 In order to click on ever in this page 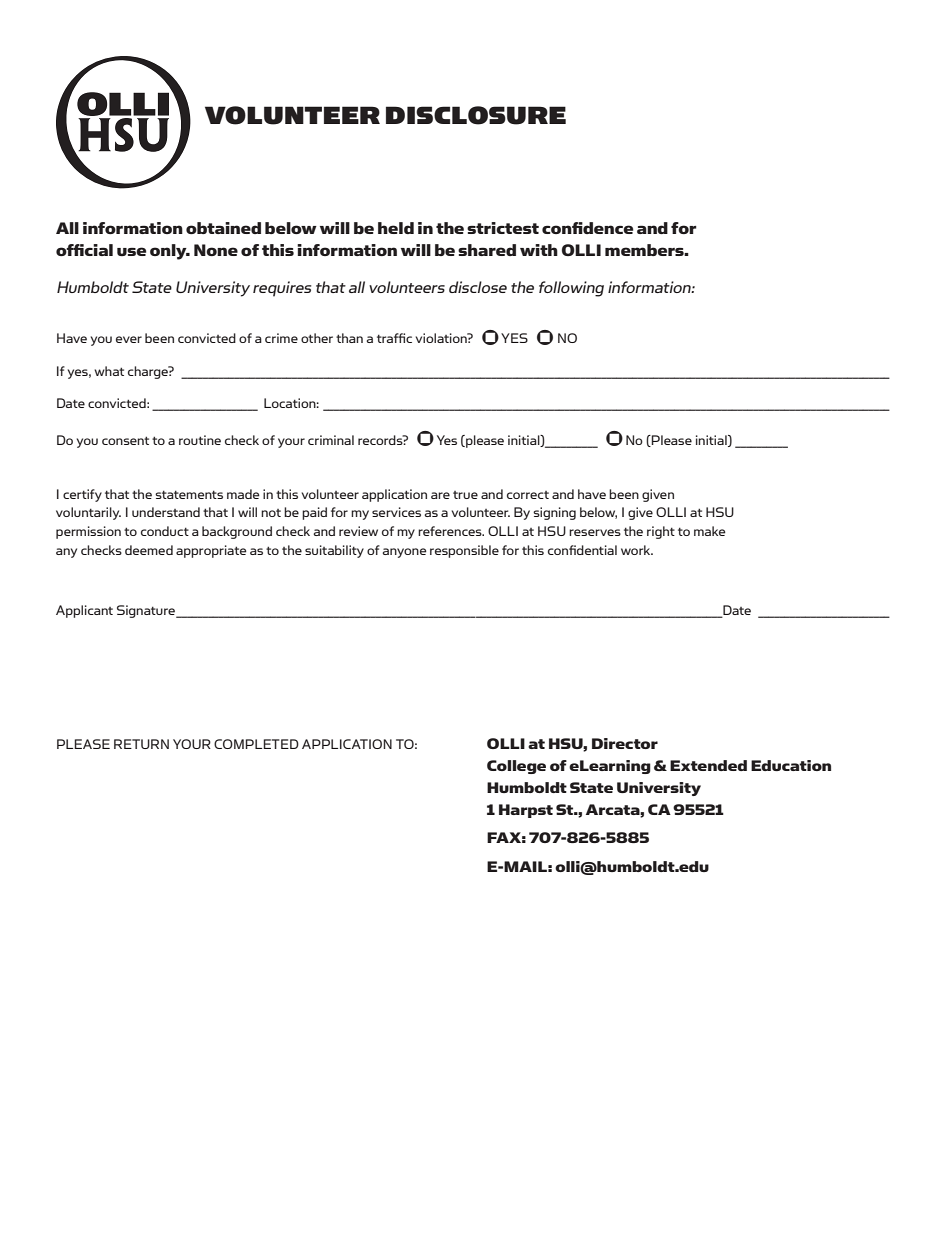, I will do `click(129, 339)`.
